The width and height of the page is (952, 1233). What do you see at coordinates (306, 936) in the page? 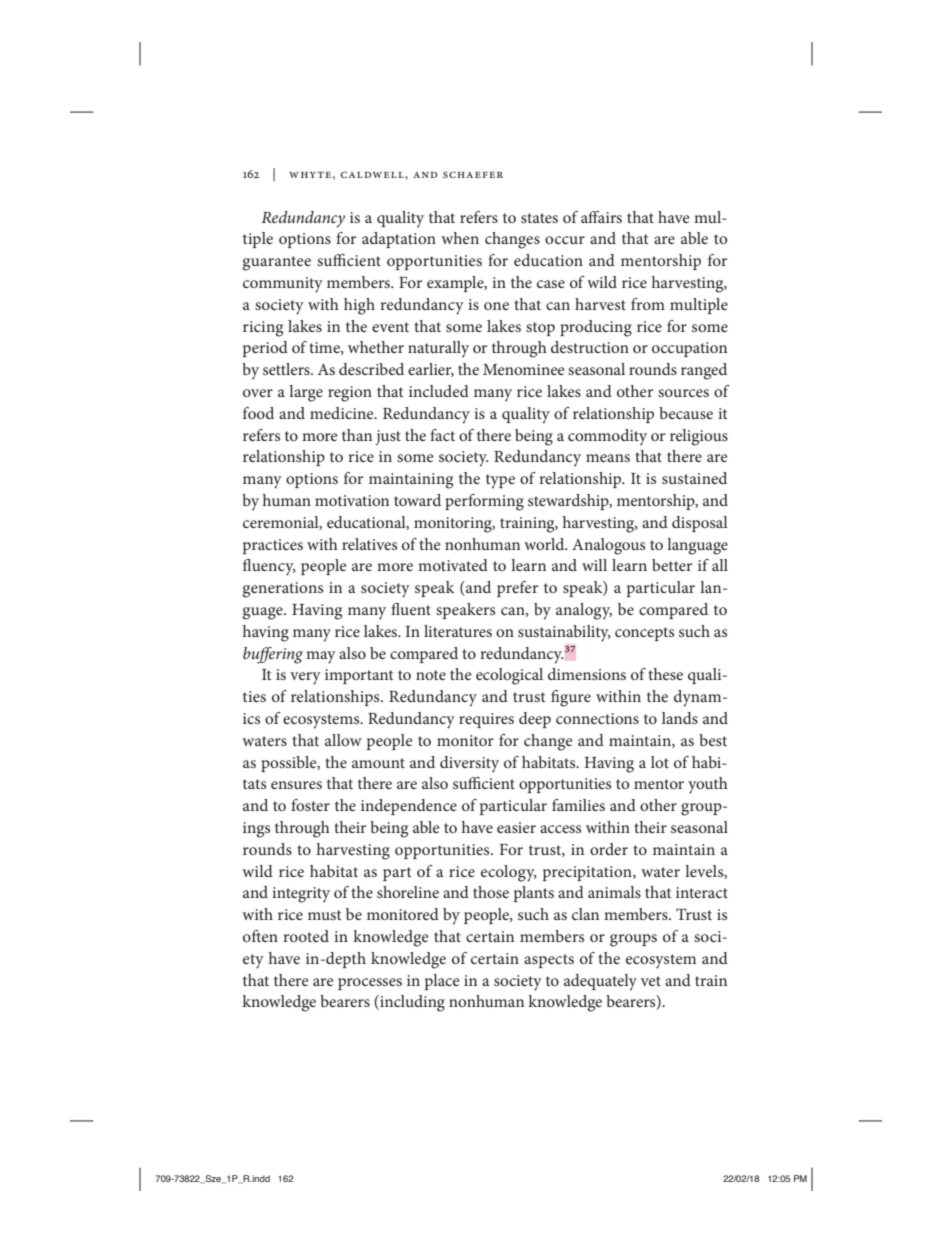
I see `rooted` at bounding box center [306, 936].
